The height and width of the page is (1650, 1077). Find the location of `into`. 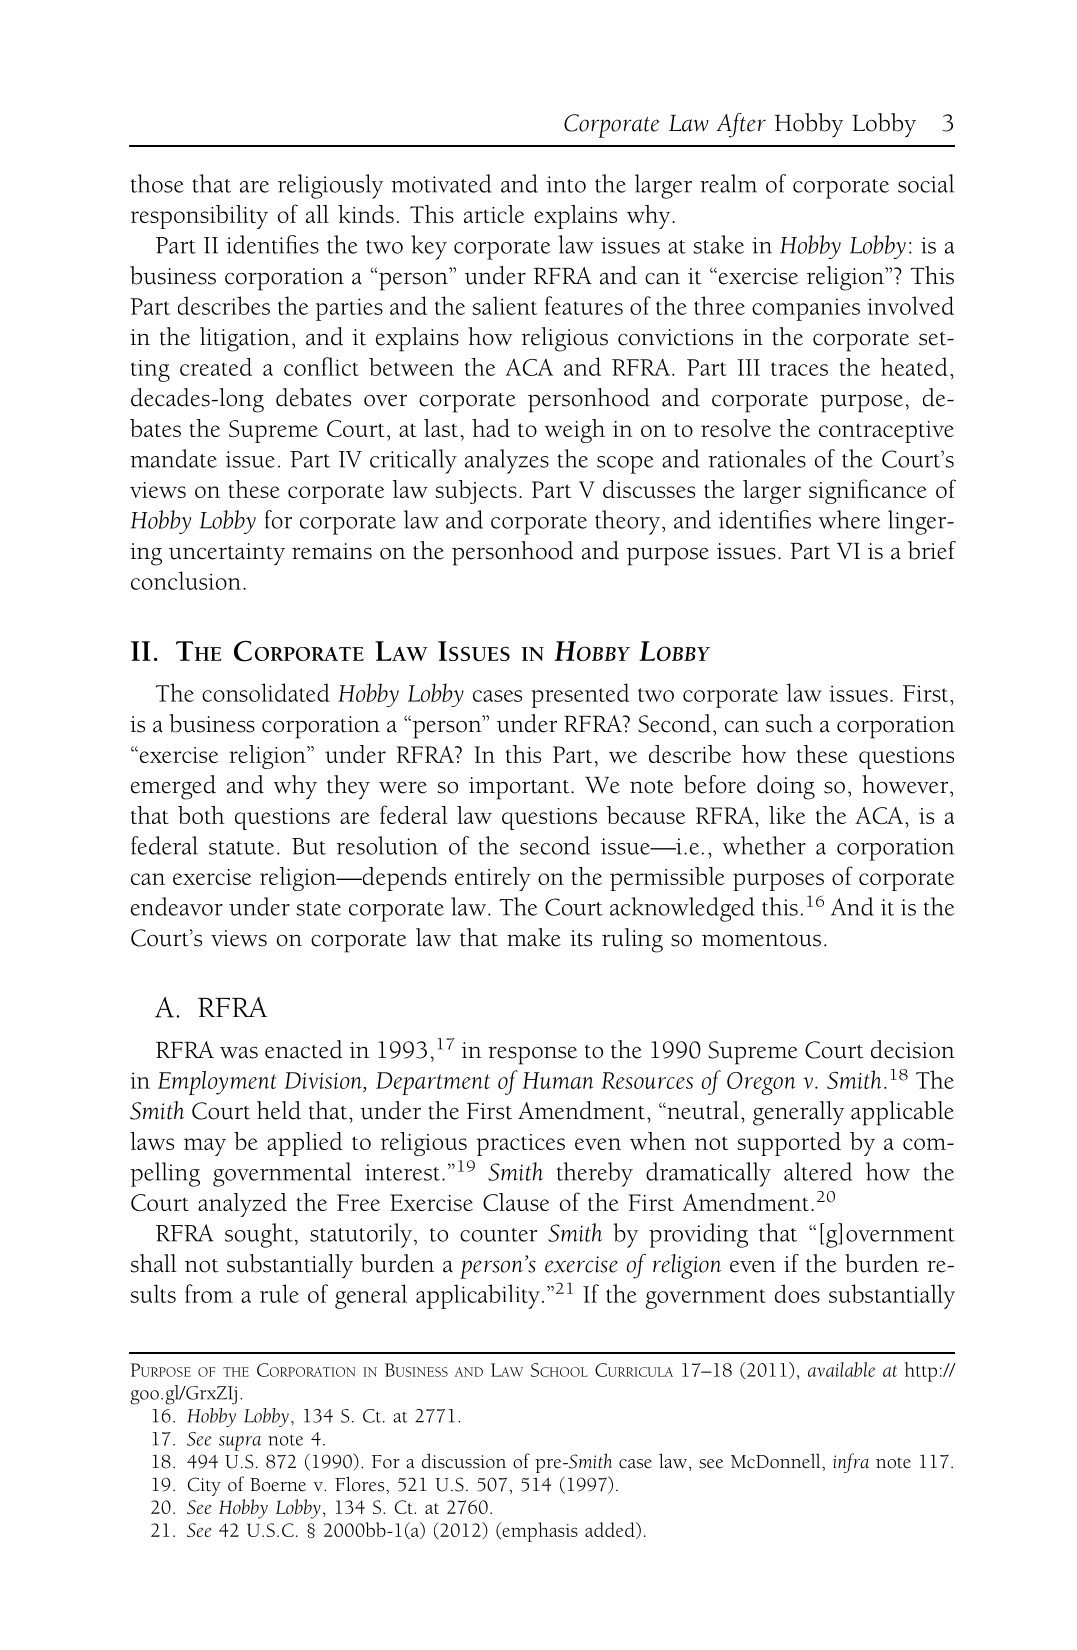

into is located at coordinates (566, 184).
